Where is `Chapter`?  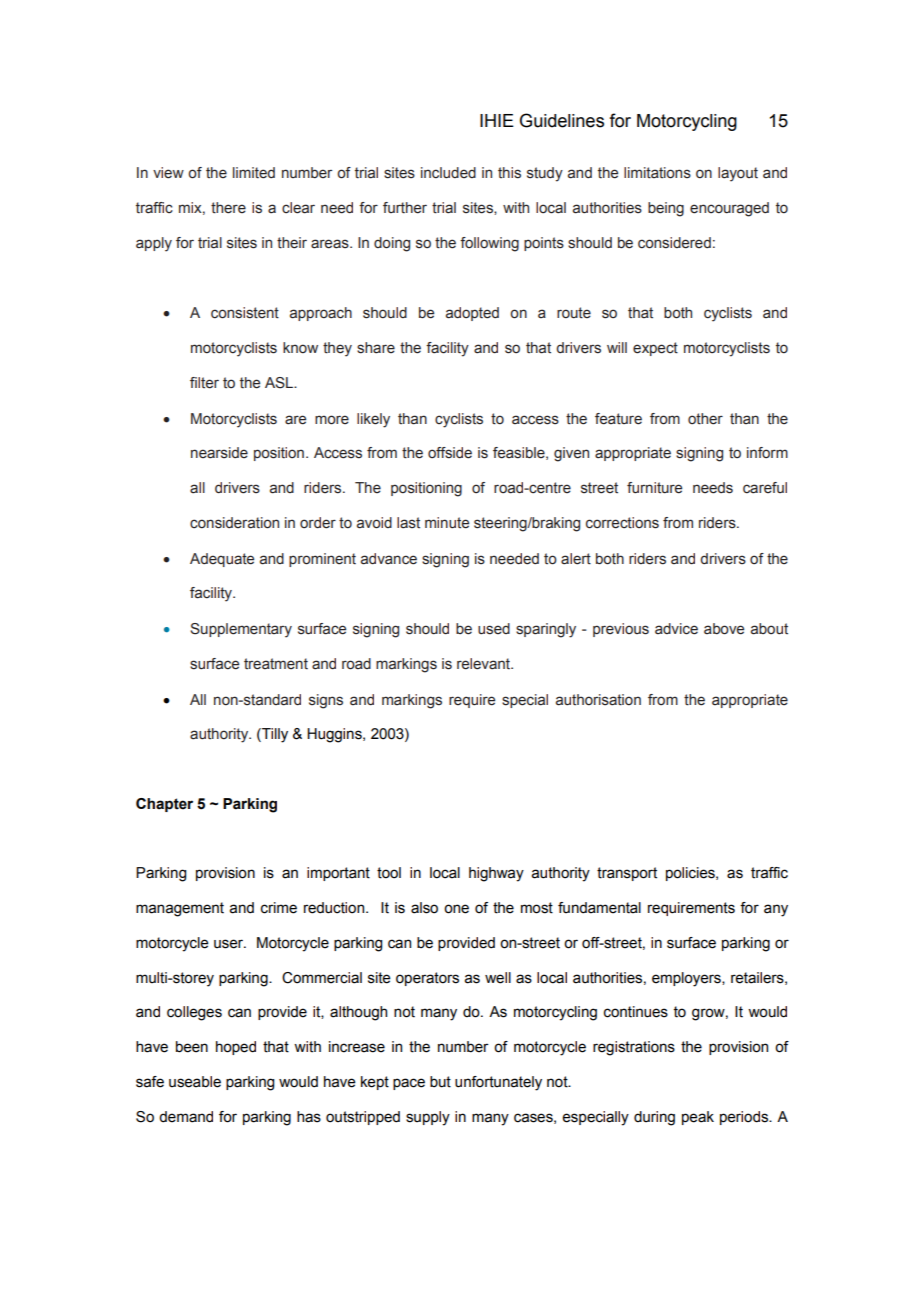 Chapter is located at coordinates (164, 805).
